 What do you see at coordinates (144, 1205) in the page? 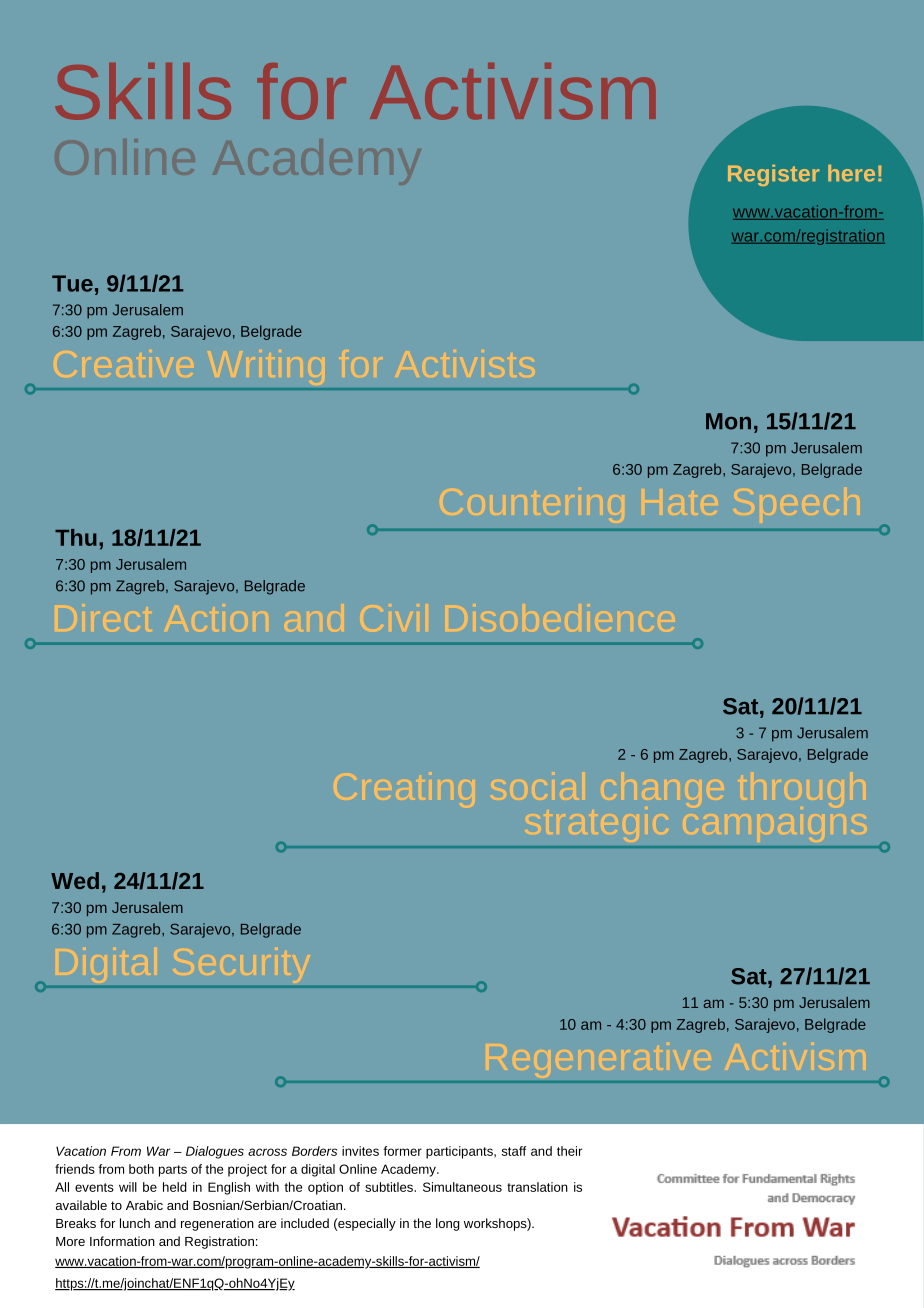
I see `Arabic` at bounding box center [144, 1205].
